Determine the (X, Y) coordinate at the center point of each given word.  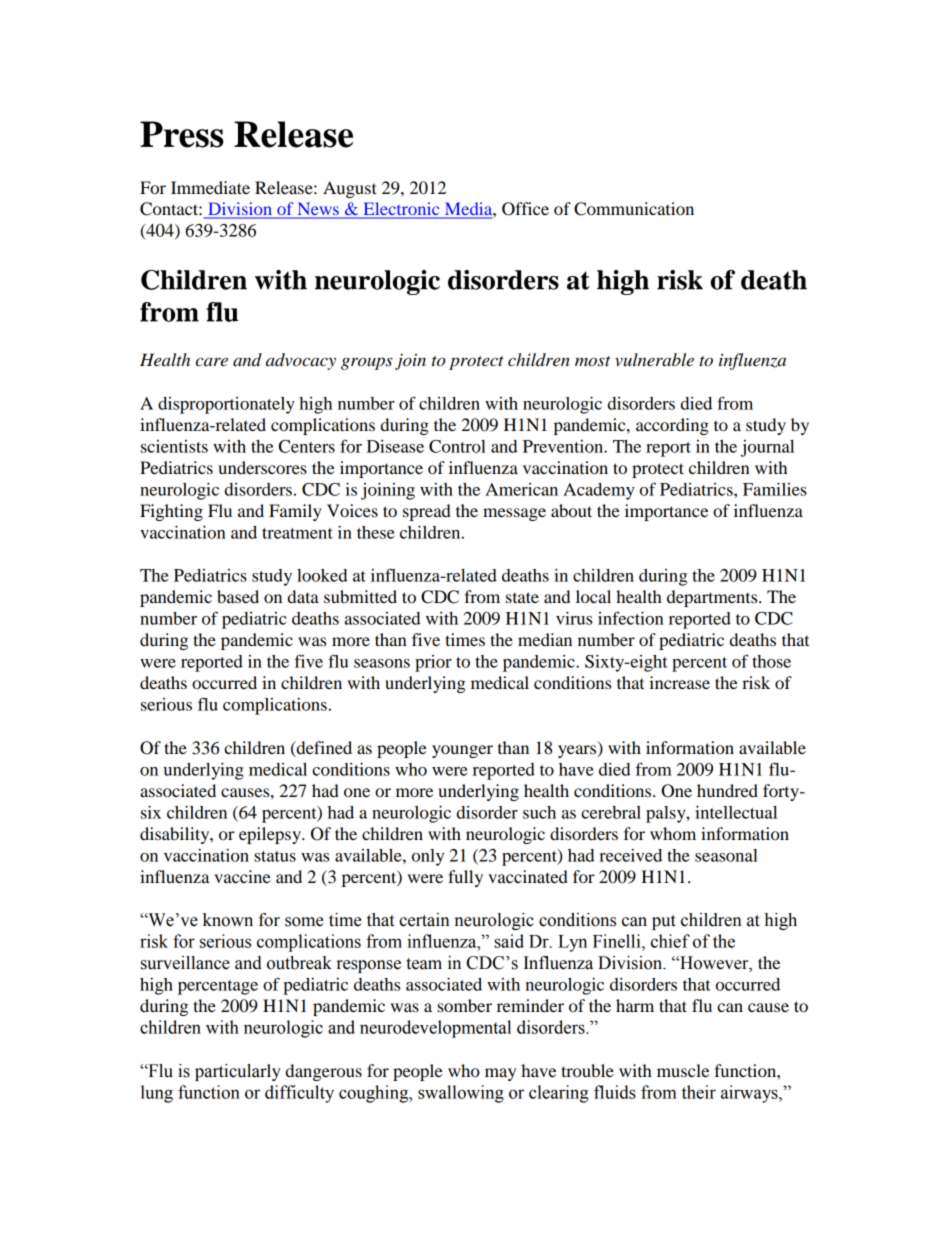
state (522, 597)
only (428, 857)
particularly (238, 1072)
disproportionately (226, 405)
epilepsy (271, 835)
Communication (634, 209)
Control (457, 446)
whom (673, 833)
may (500, 1074)
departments (713, 598)
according (672, 426)
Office (525, 209)
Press (182, 134)
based (238, 596)
